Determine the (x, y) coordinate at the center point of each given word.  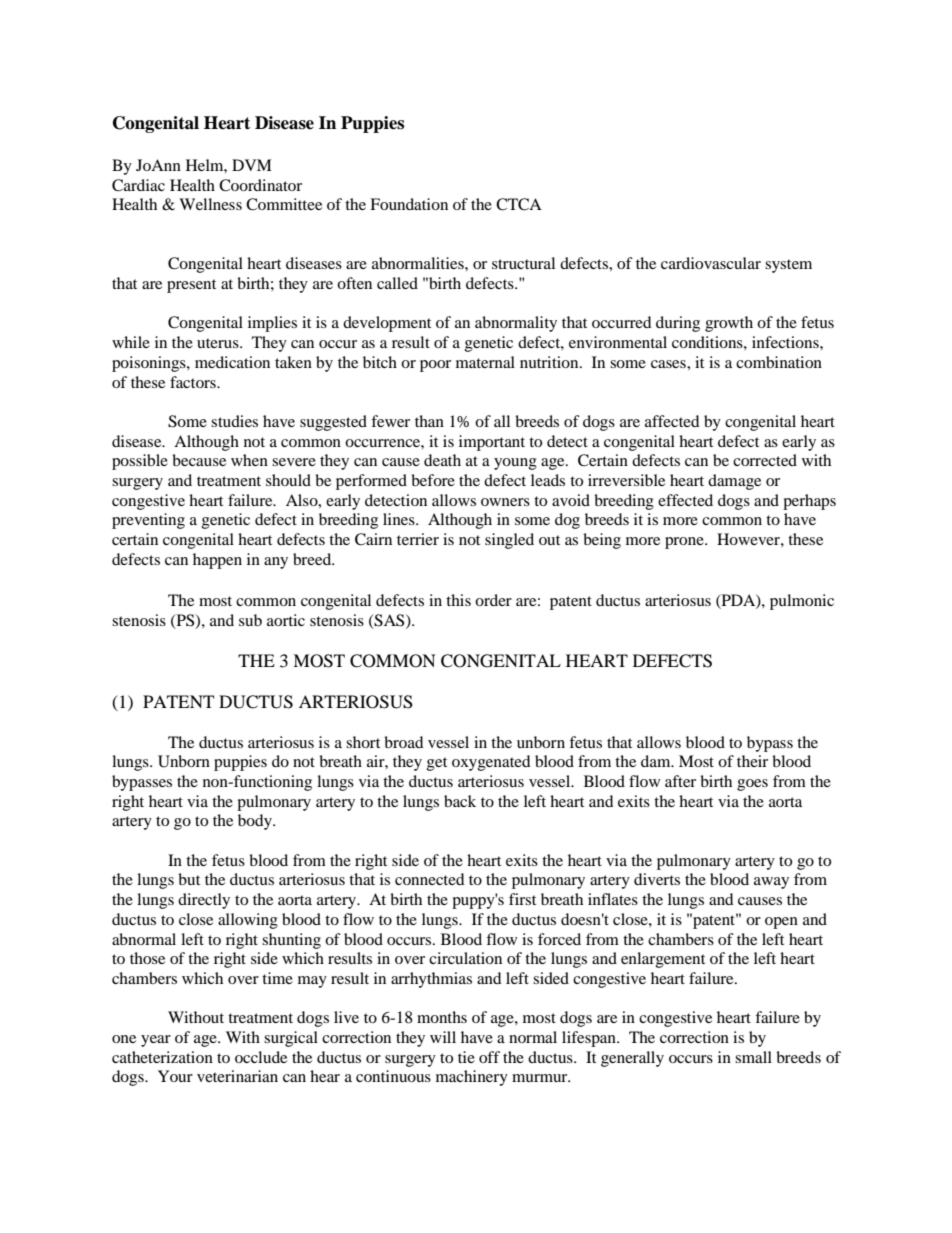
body (256, 822)
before (433, 480)
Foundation (409, 204)
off (489, 1057)
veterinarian (237, 1076)
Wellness (210, 204)
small (753, 1057)
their (752, 761)
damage (734, 482)
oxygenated (491, 763)
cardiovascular (711, 263)
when (249, 460)
